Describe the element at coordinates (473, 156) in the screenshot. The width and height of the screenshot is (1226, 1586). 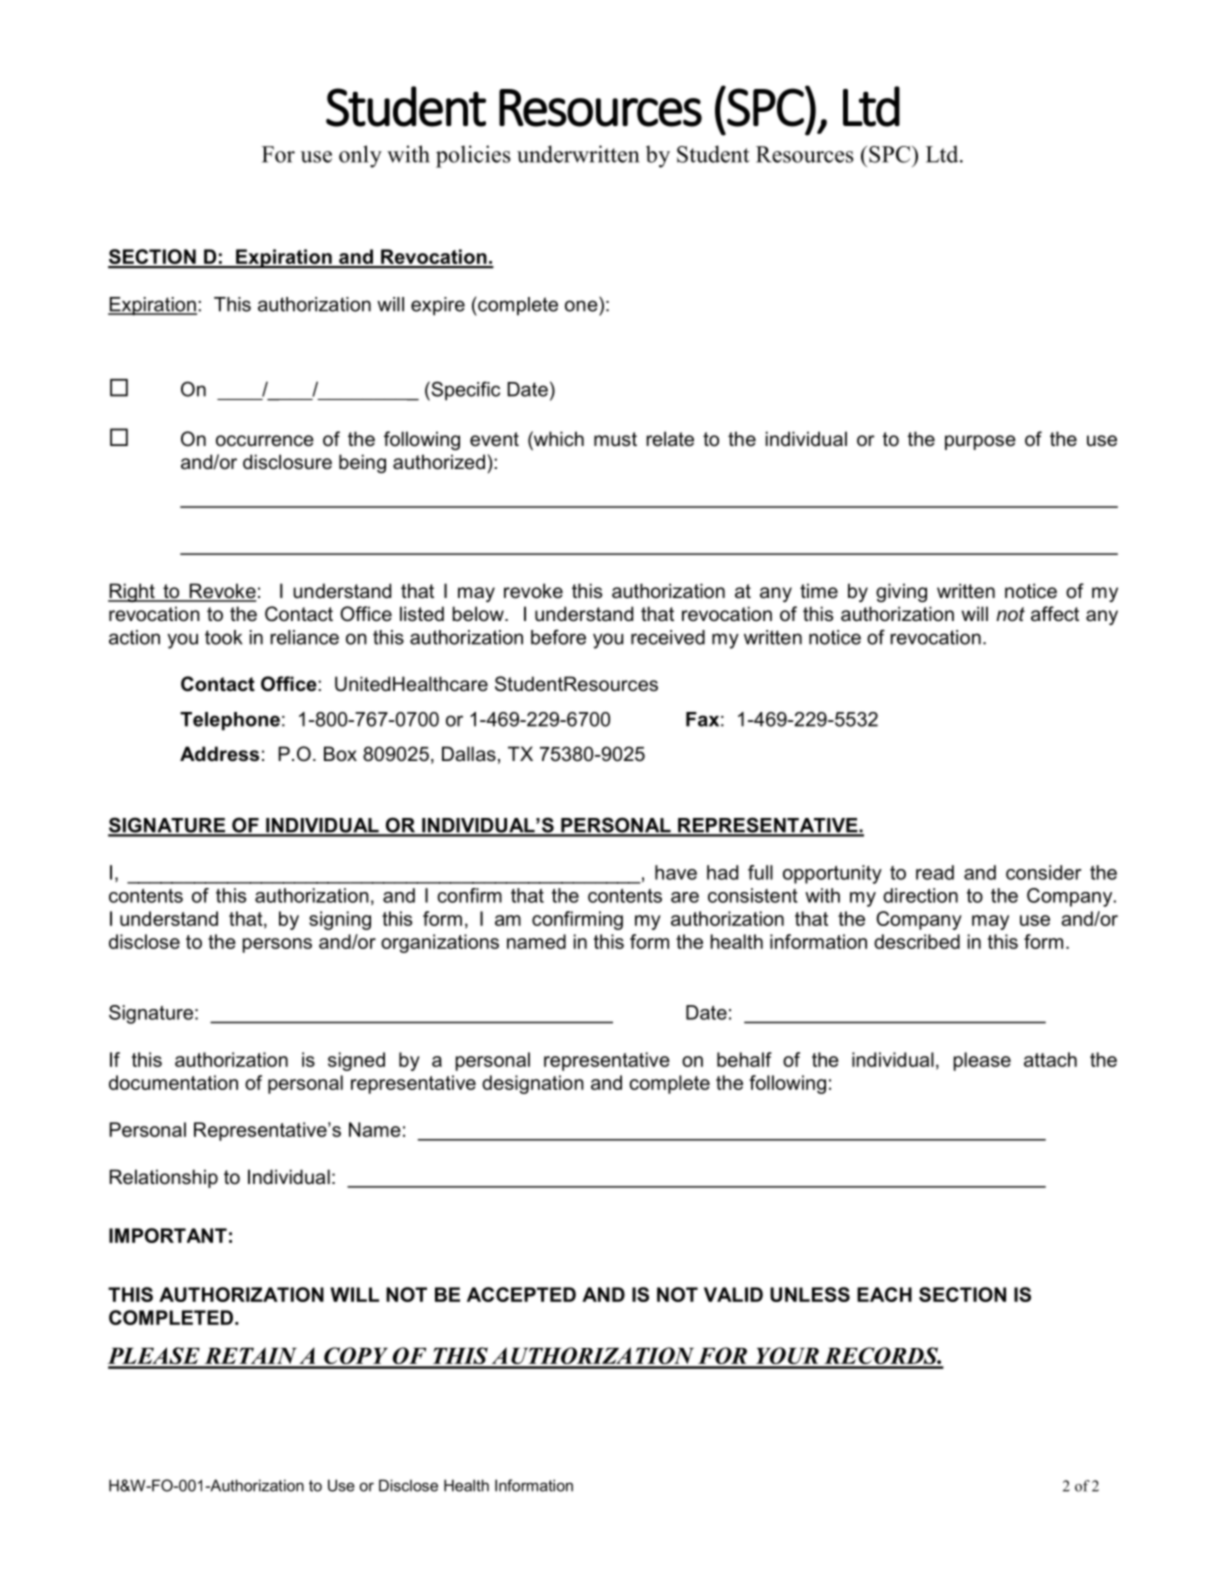
I see `policies` at that location.
